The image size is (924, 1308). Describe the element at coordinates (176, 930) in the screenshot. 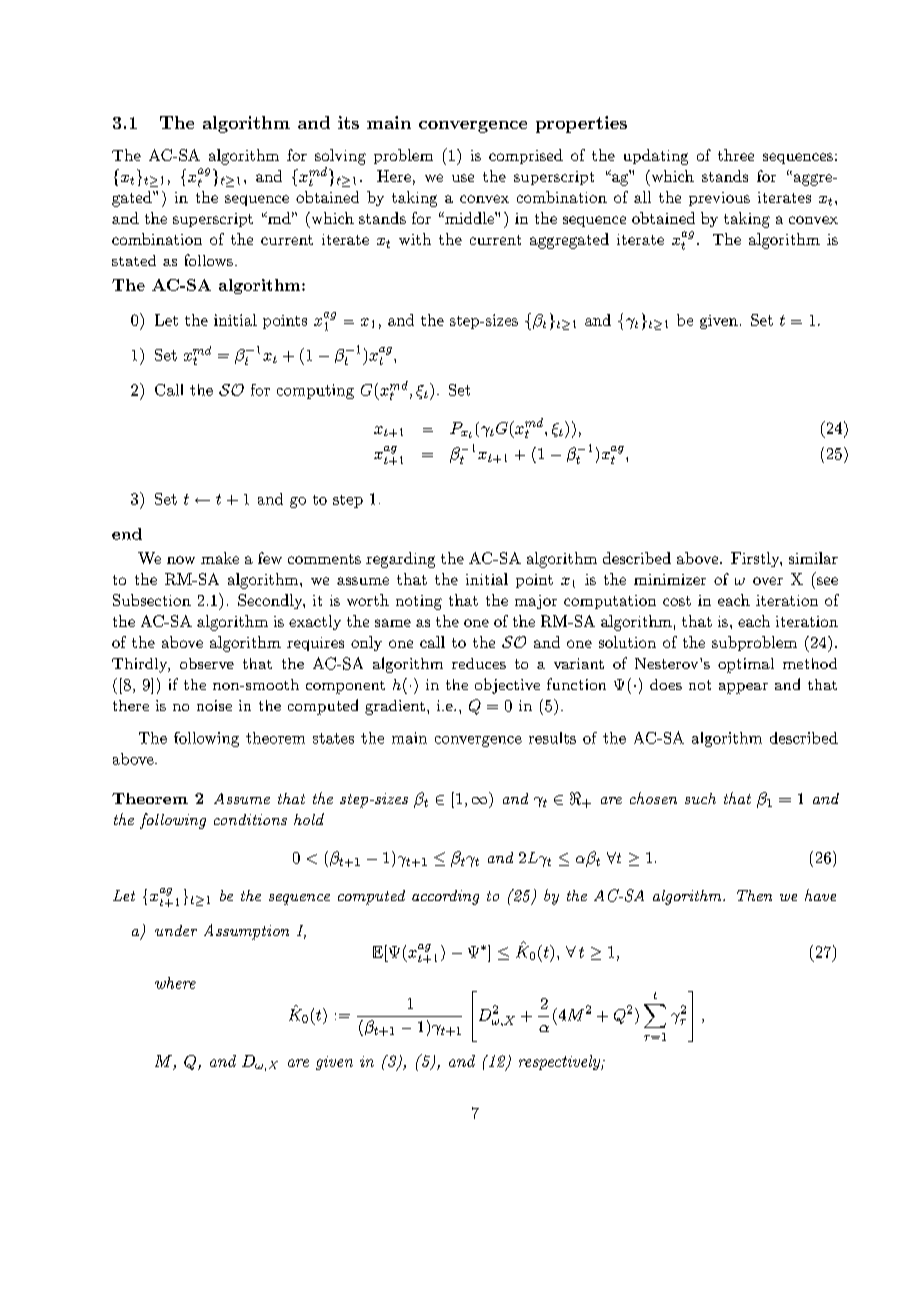

I see `under` at that location.
